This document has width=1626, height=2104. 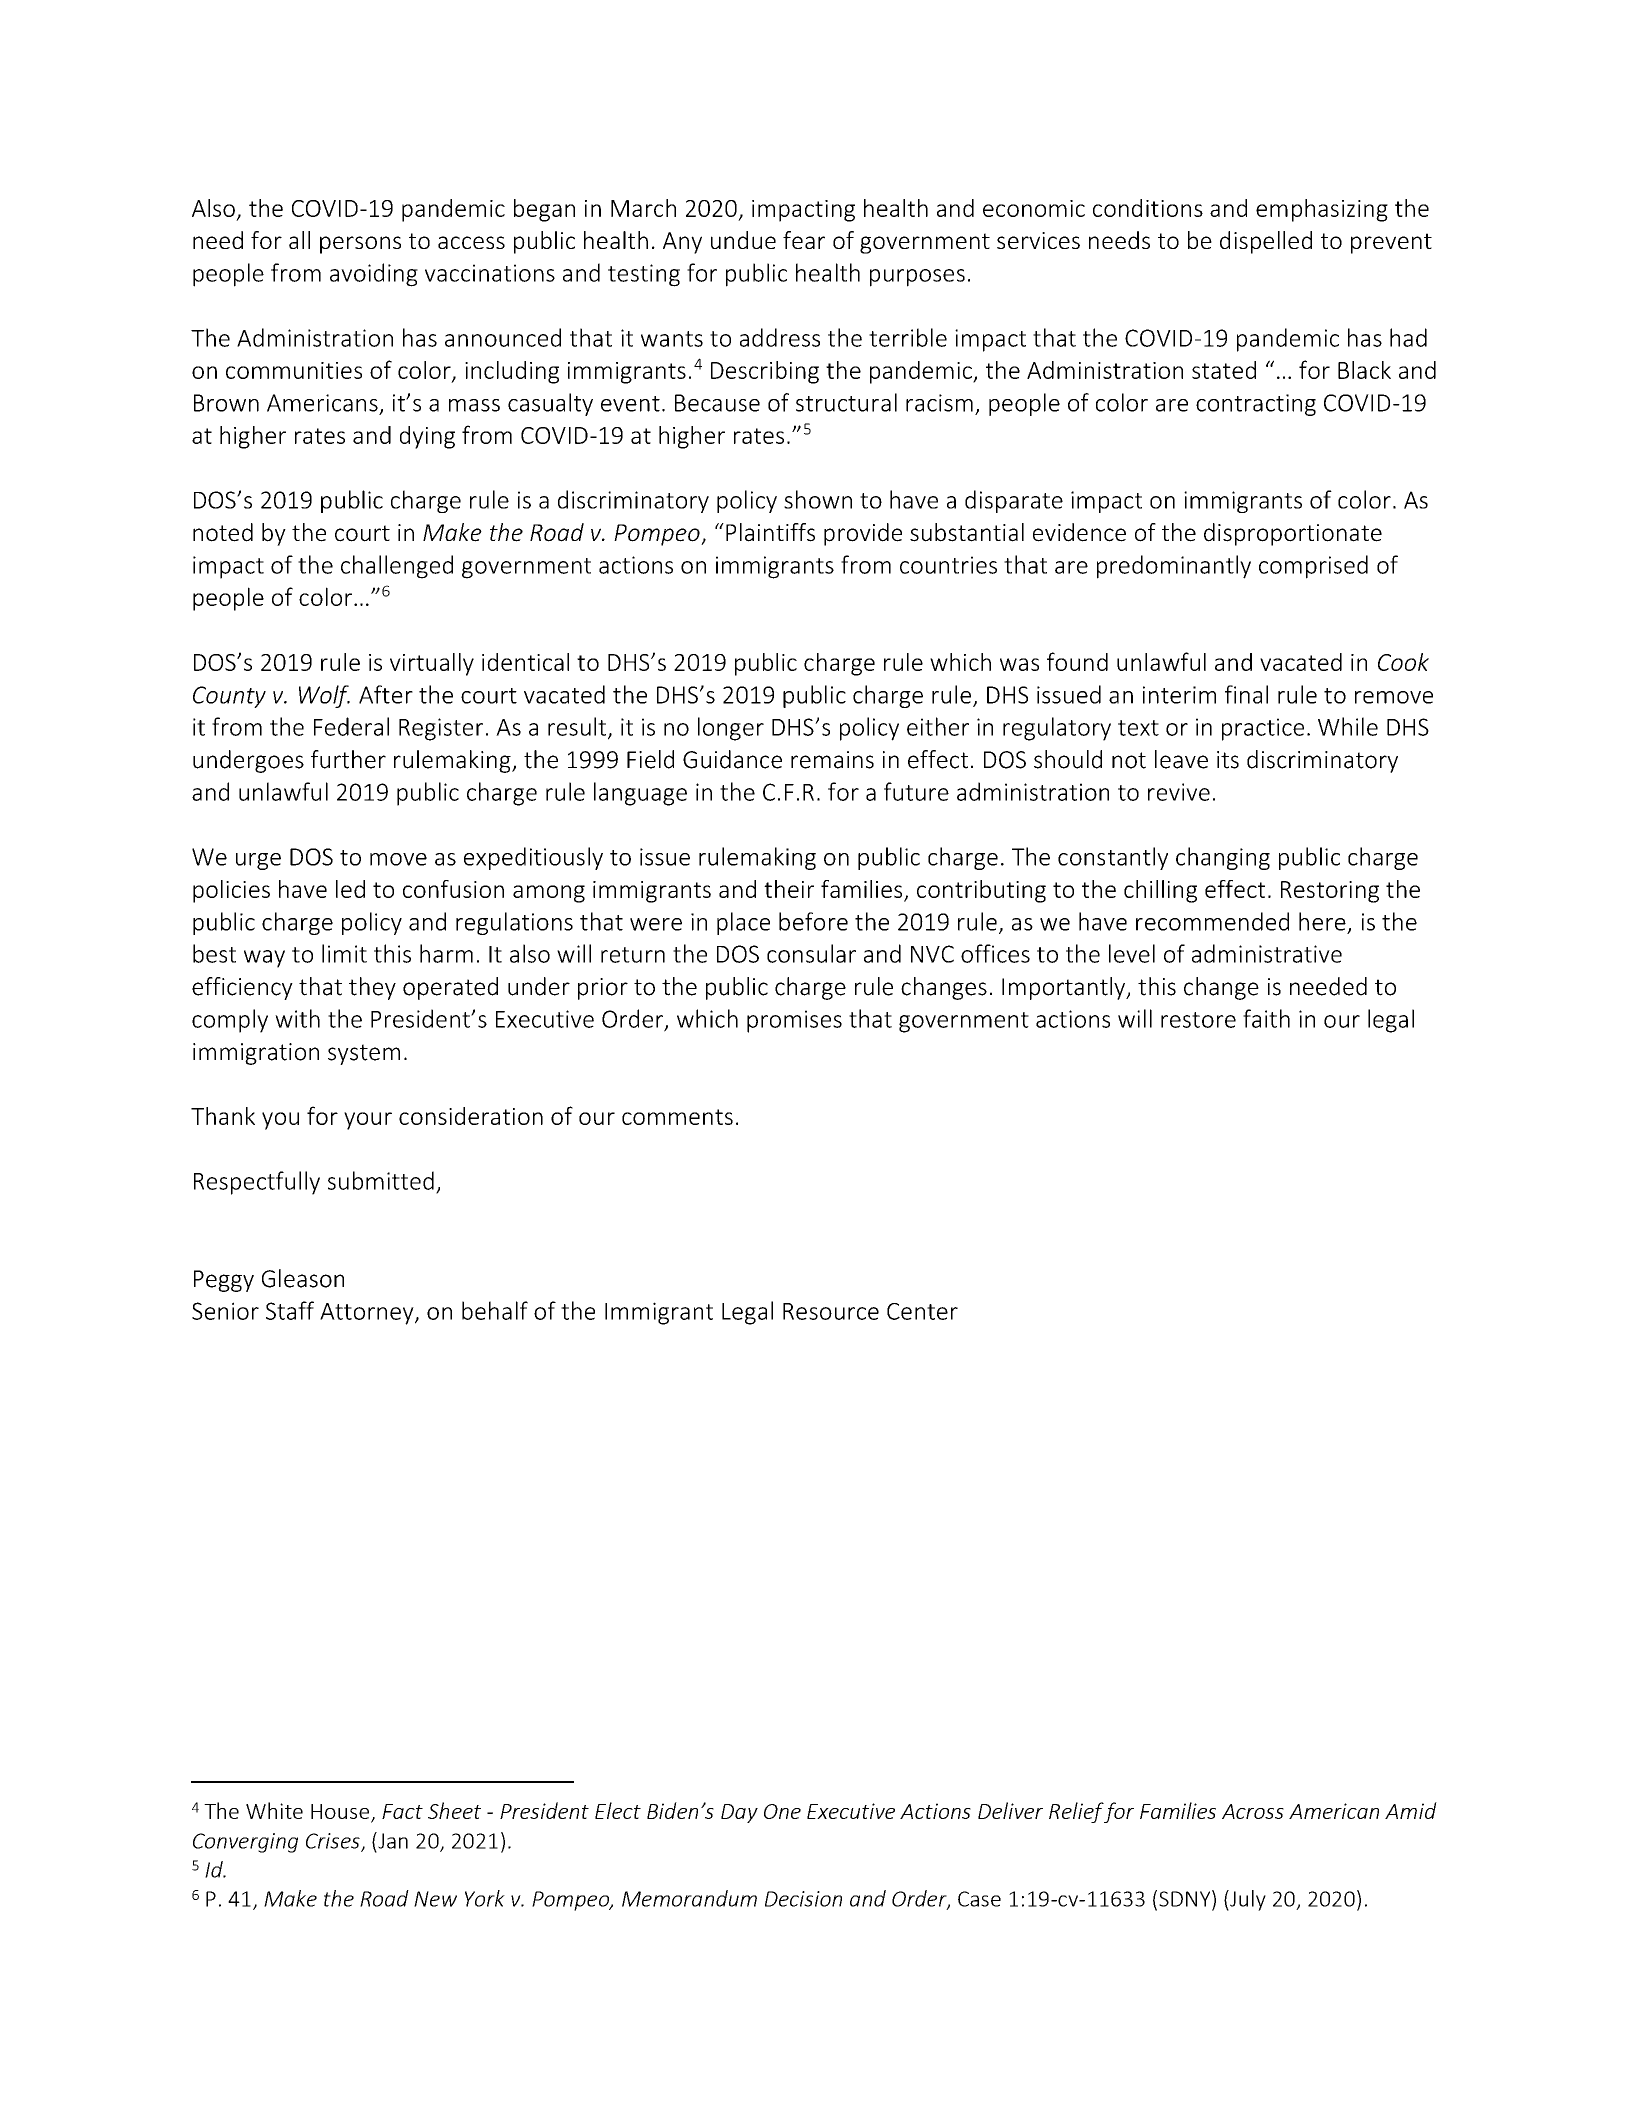 I want to click on Attorney, so click(x=368, y=1314).
